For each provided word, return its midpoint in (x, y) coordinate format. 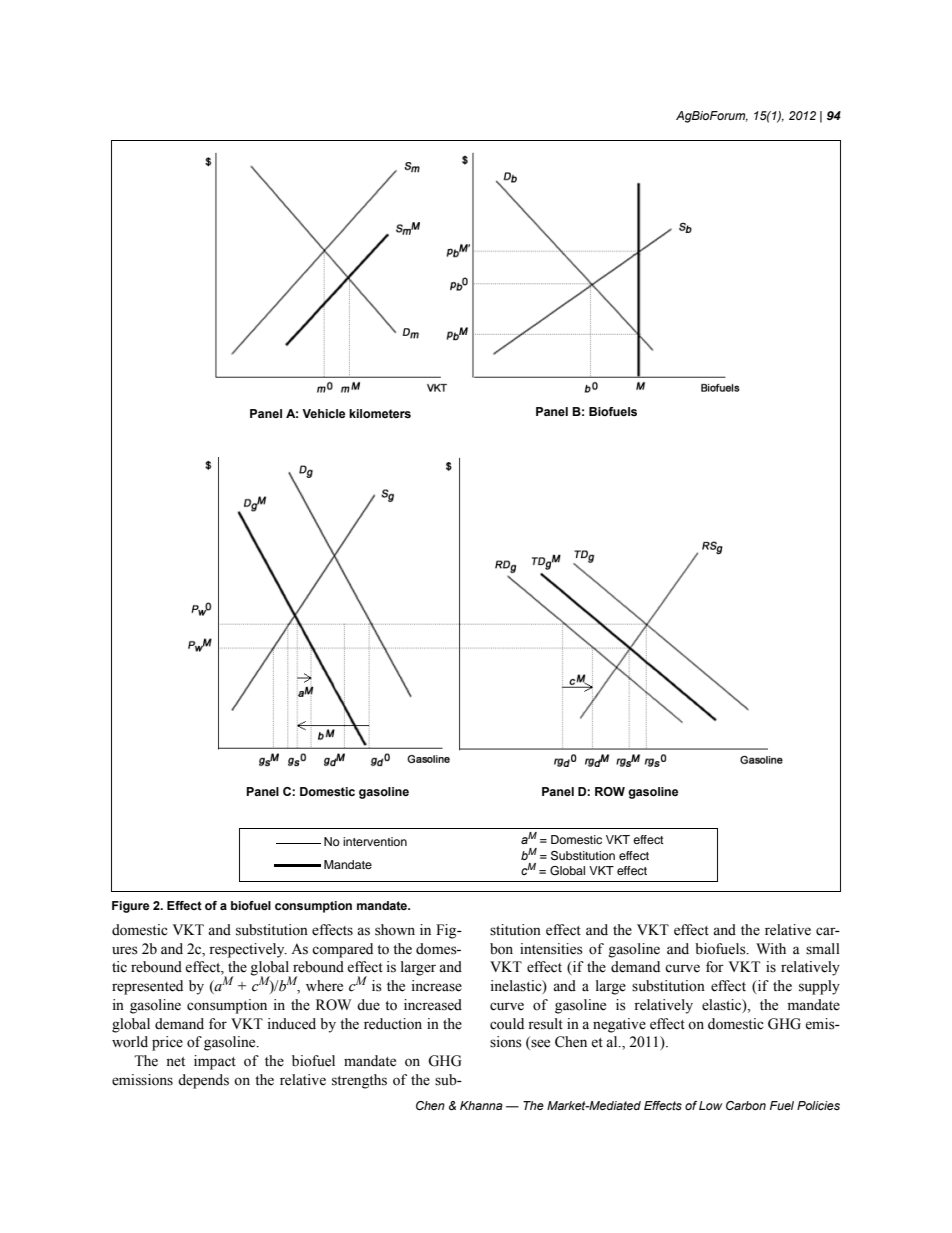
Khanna (481, 1105)
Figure (130, 907)
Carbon (746, 1105)
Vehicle (323, 413)
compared (342, 950)
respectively (248, 950)
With (771, 948)
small (823, 949)
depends (203, 1081)
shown (395, 930)
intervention (375, 841)
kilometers (380, 413)
